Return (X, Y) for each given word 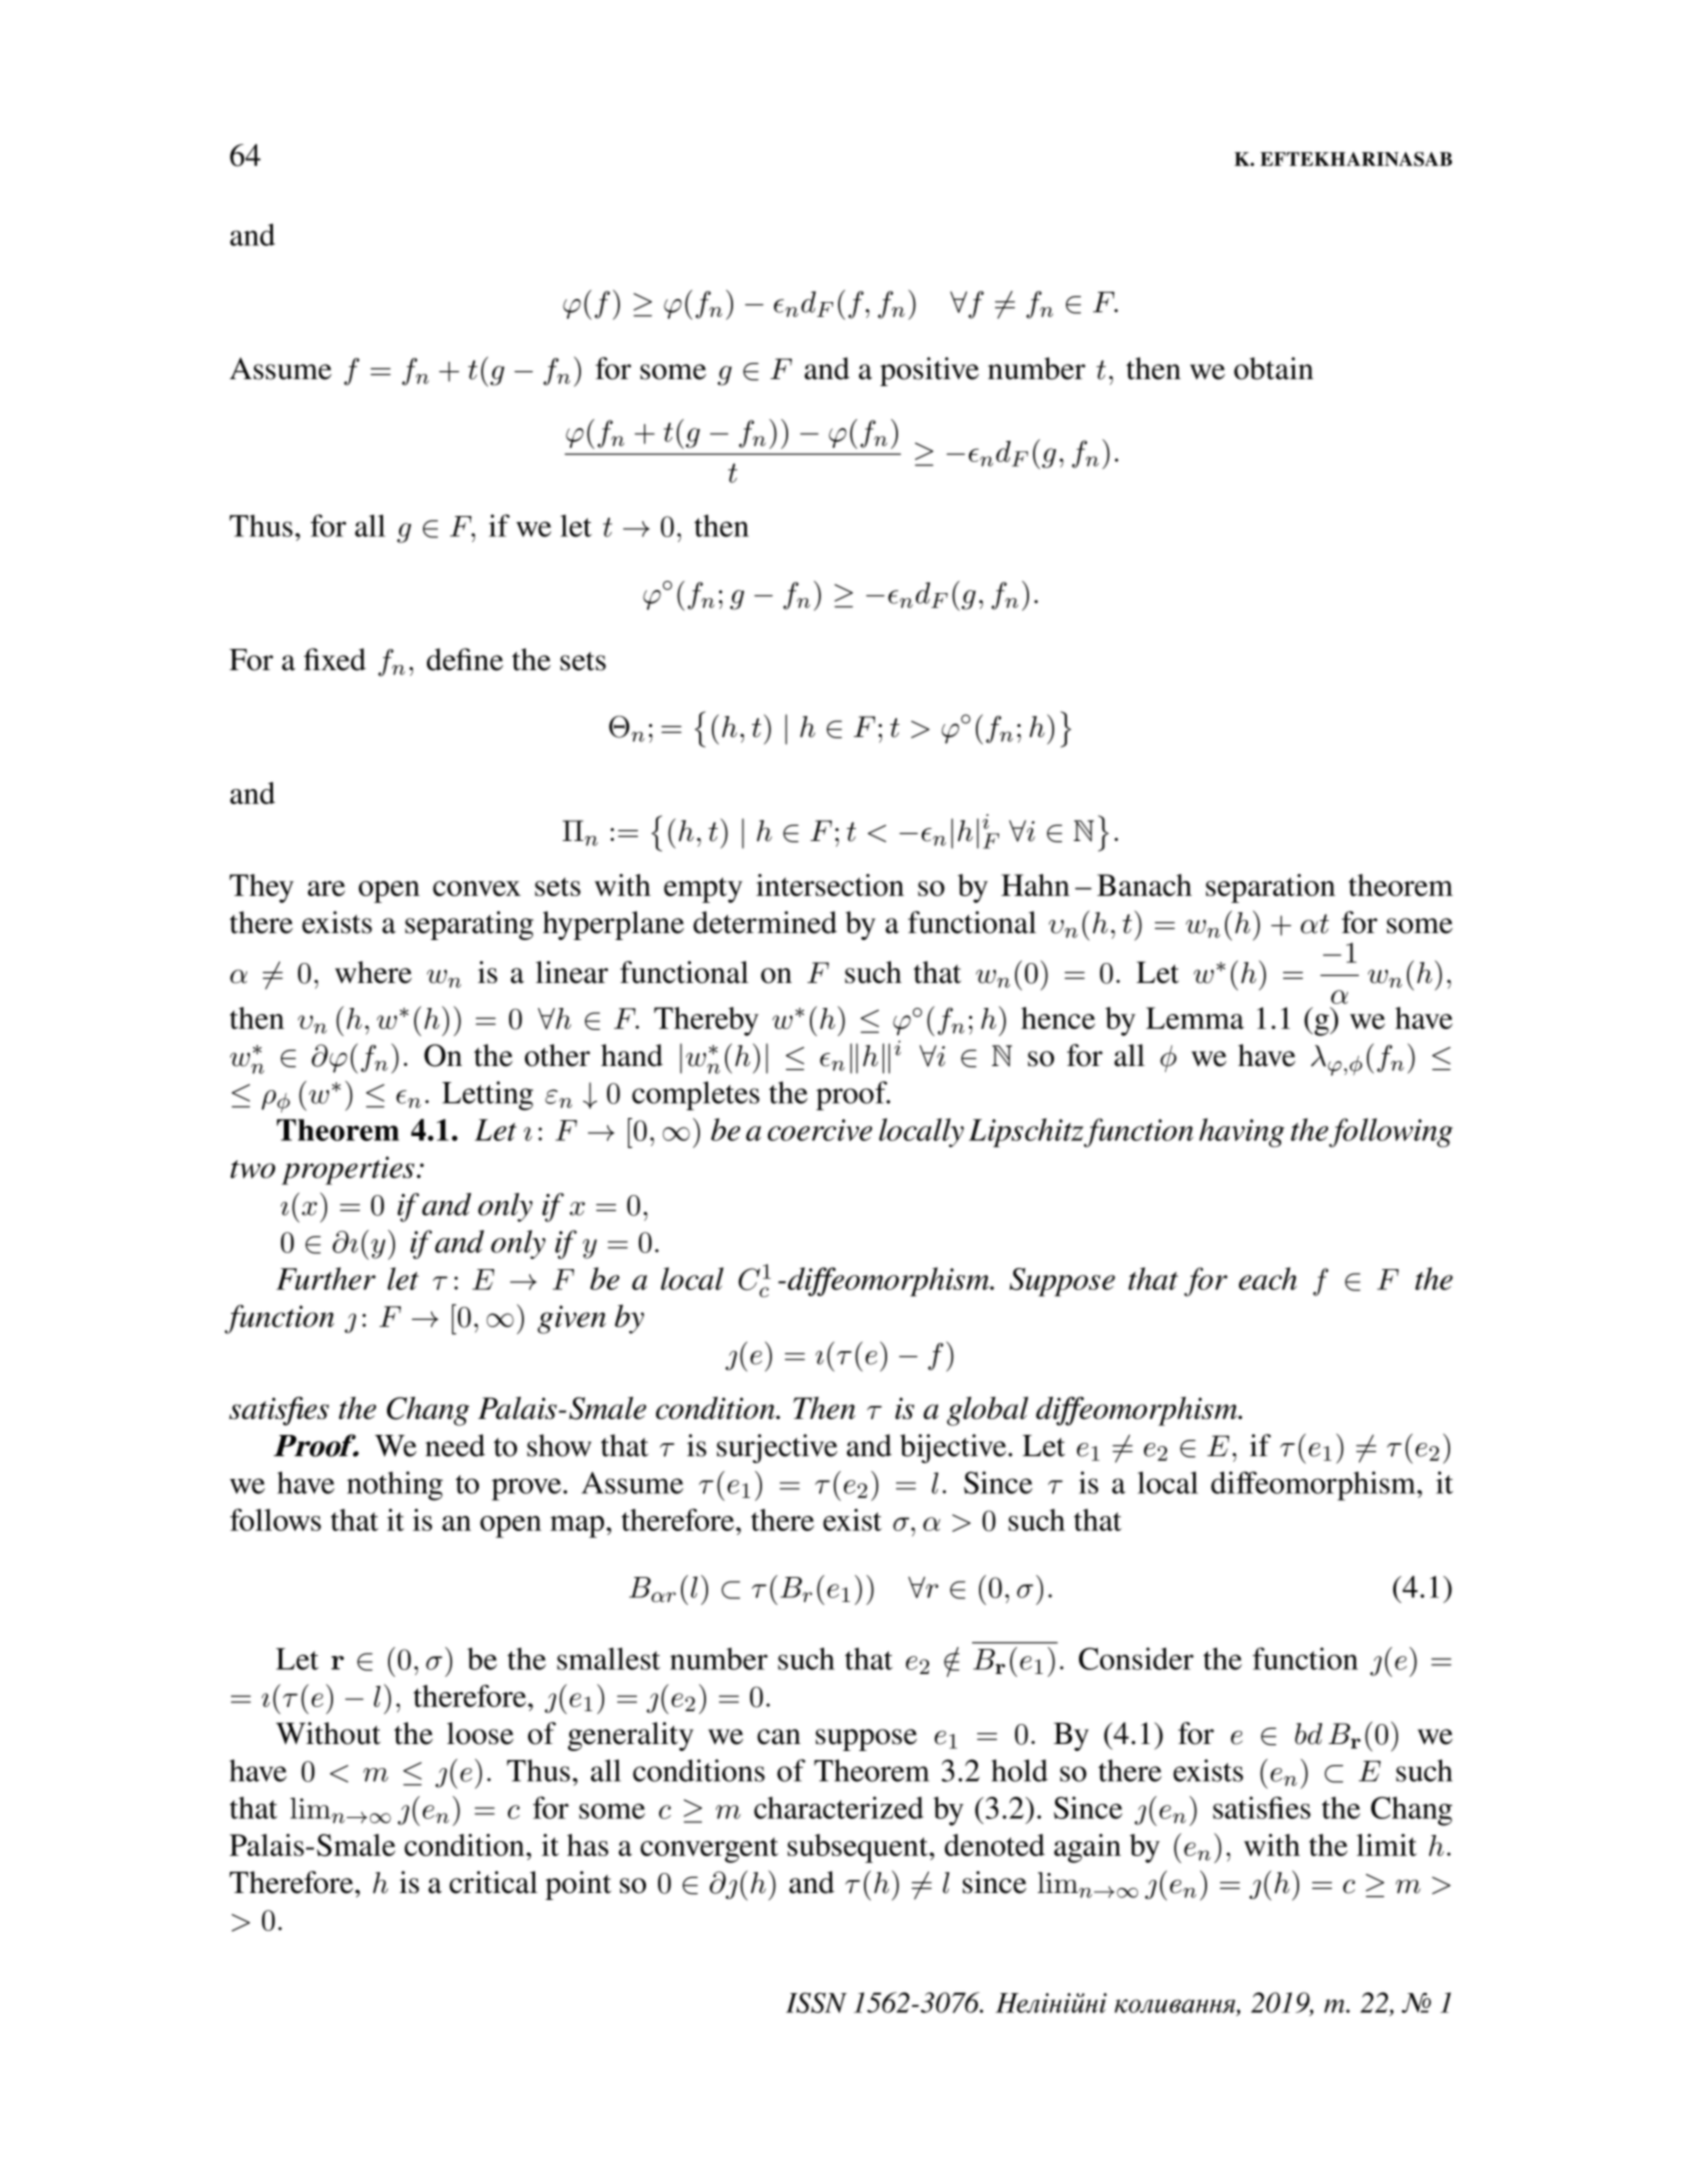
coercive (820, 1130)
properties (348, 1170)
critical (493, 1882)
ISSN (816, 2002)
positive (929, 371)
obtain (1273, 368)
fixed (335, 659)
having (1241, 1132)
